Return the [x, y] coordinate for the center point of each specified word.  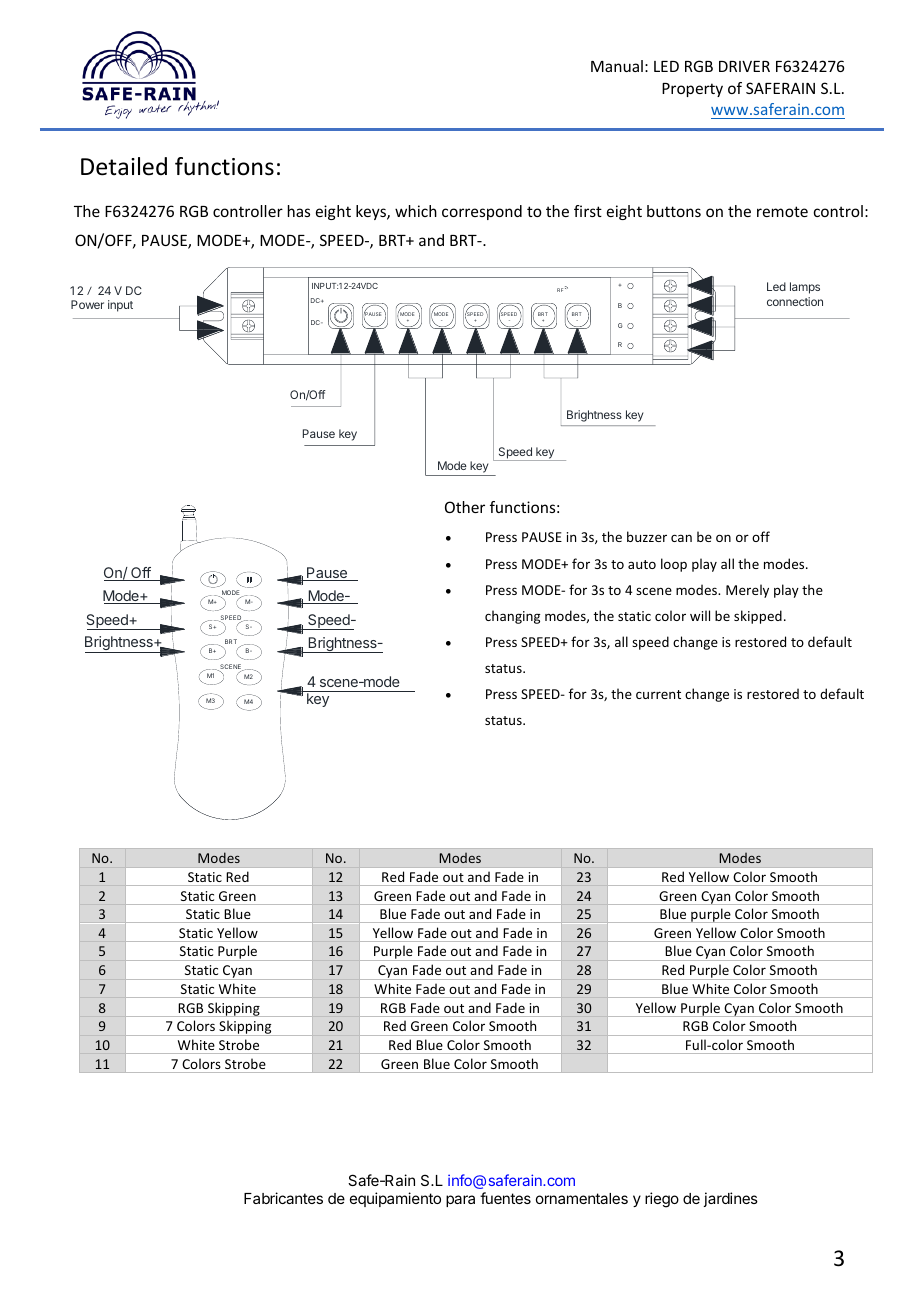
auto [642, 564]
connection [795, 301]
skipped [758, 617]
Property [692, 90]
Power [87, 304]
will [700, 615]
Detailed [124, 166]
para [460, 1201]
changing [512, 617]
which [416, 211]
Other [465, 507]
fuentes [505, 1198]
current [658, 694]
